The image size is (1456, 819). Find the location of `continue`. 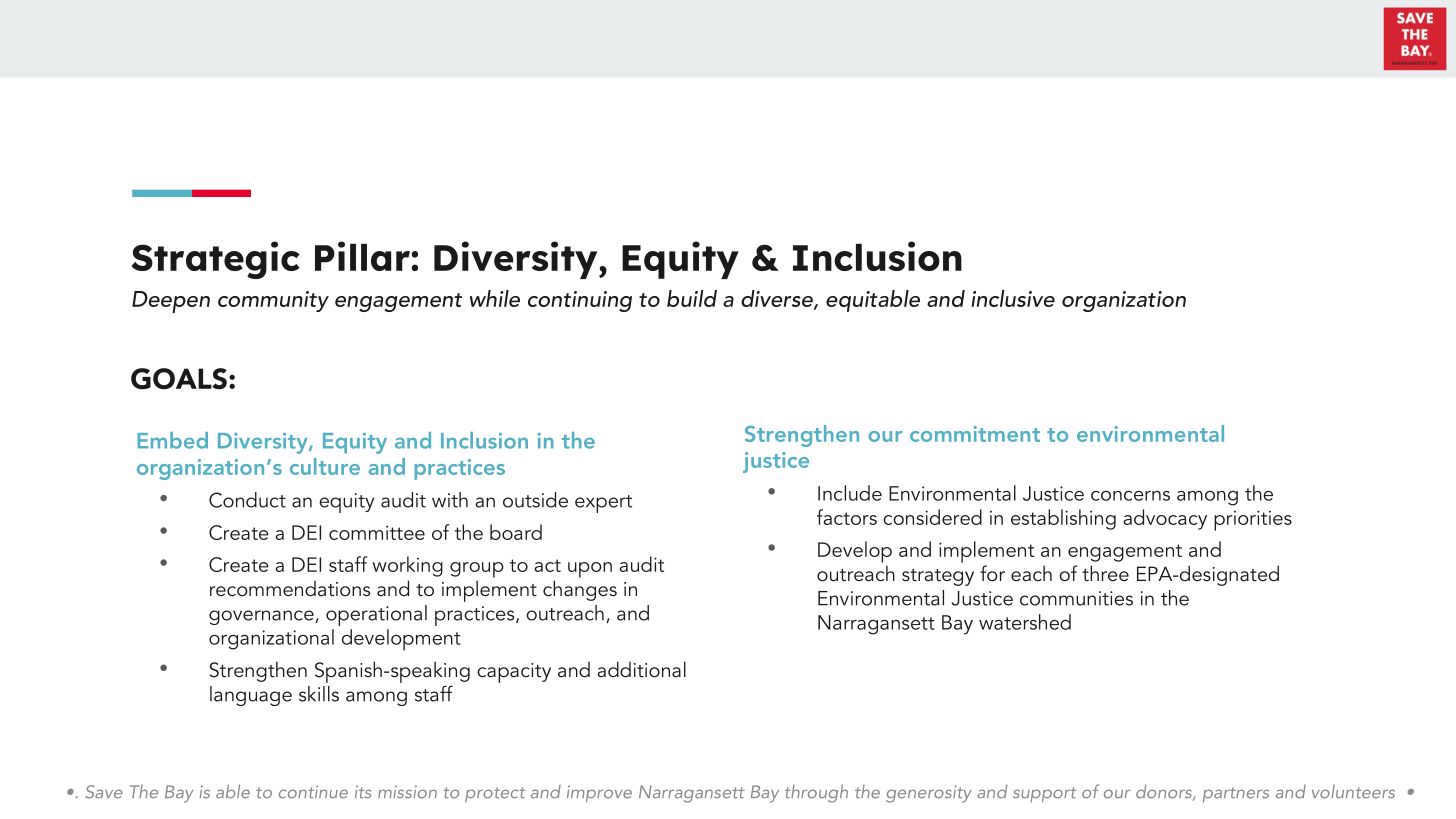

continue is located at coordinates (313, 792).
